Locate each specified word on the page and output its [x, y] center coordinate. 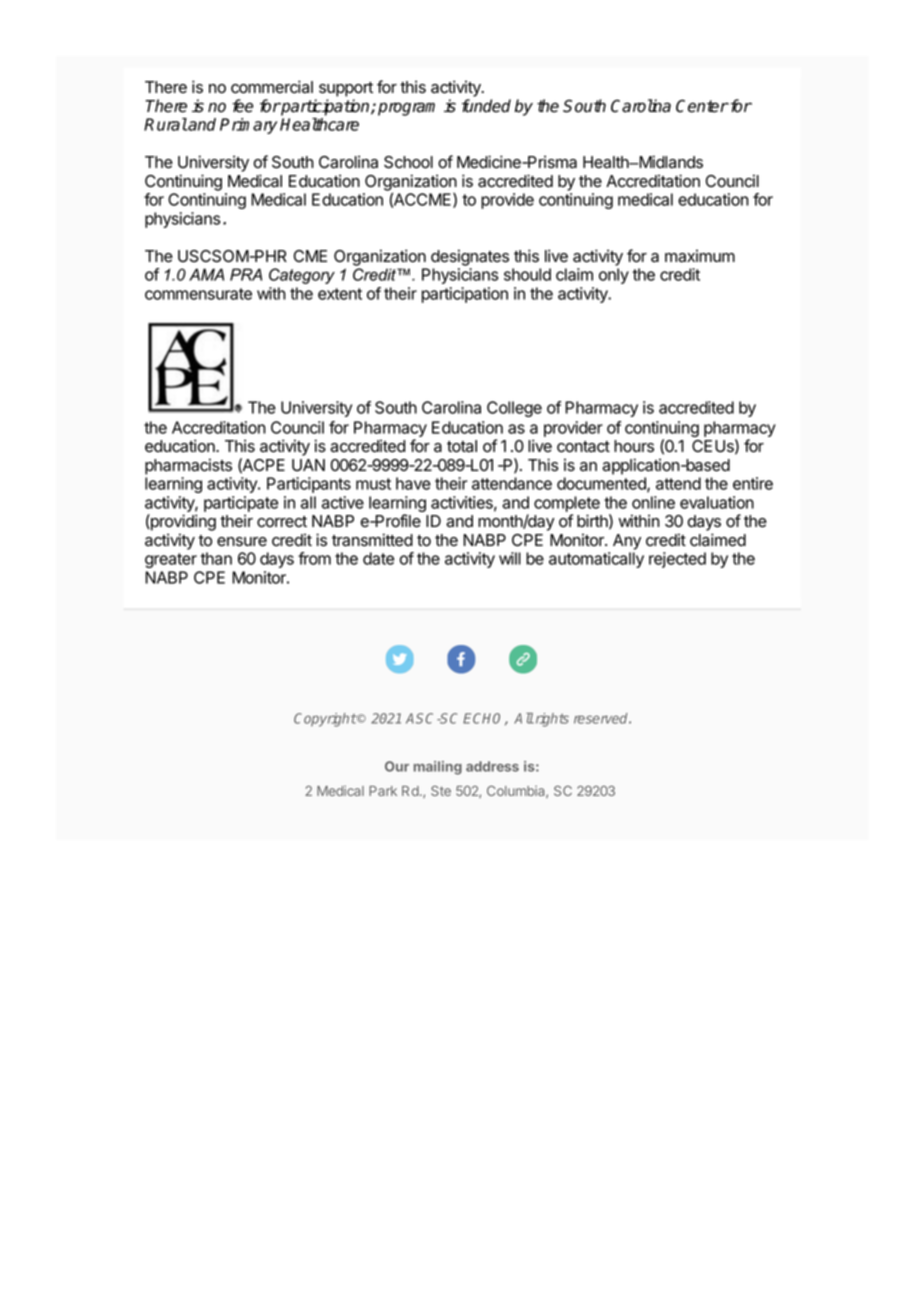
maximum [700, 256]
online [653, 502]
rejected [677, 560]
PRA [246, 274]
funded [486, 106]
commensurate [198, 294]
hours [634, 446]
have [413, 483]
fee [242, 106]
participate [241, 505]
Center [702, 106]
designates [470, 257]
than [216, 558]
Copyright [325, 720]
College [514, 409]
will [510, 558]
